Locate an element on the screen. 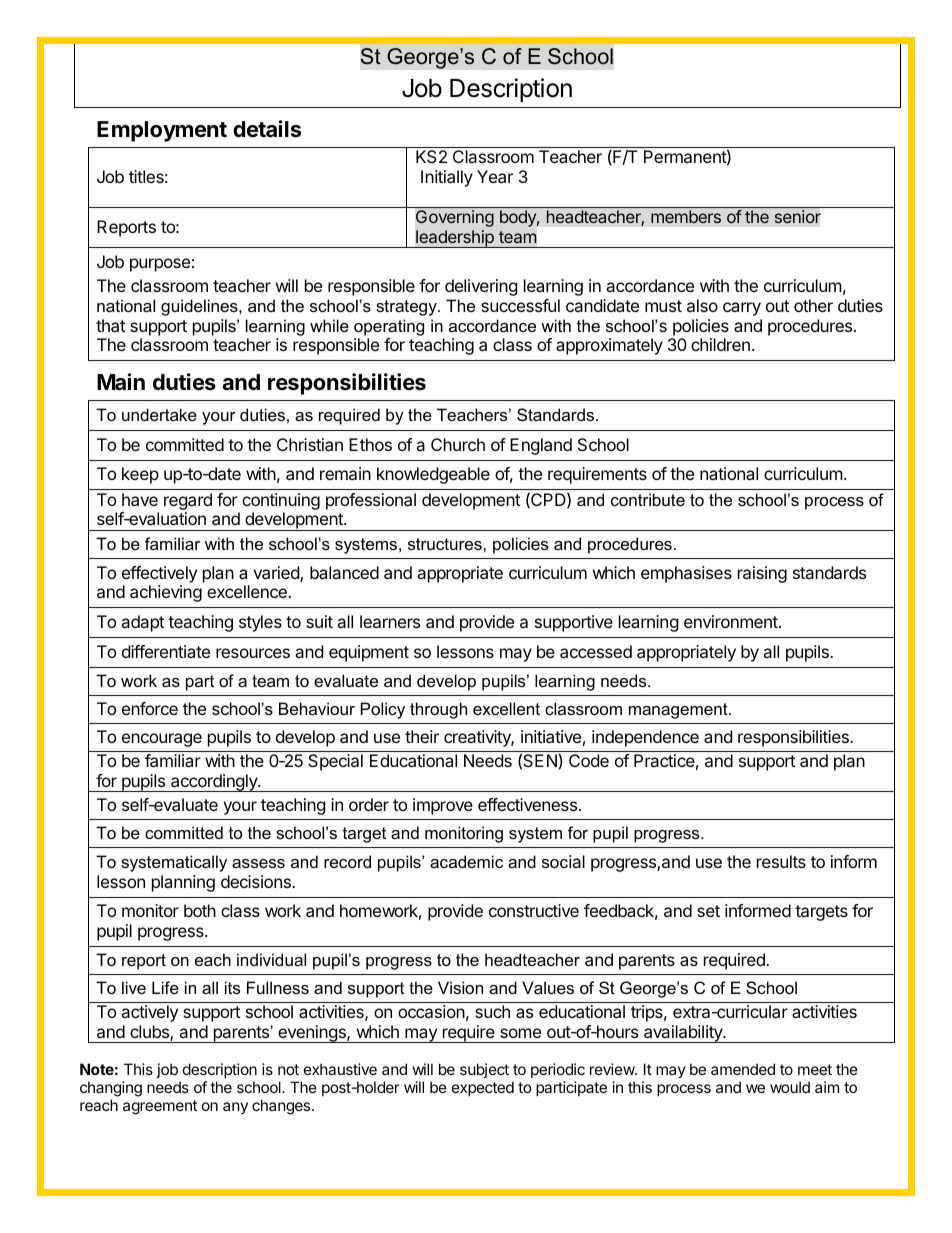 The height and width of the screenshot is (1233, 952). amended is located at coordinates (743, 1069).
